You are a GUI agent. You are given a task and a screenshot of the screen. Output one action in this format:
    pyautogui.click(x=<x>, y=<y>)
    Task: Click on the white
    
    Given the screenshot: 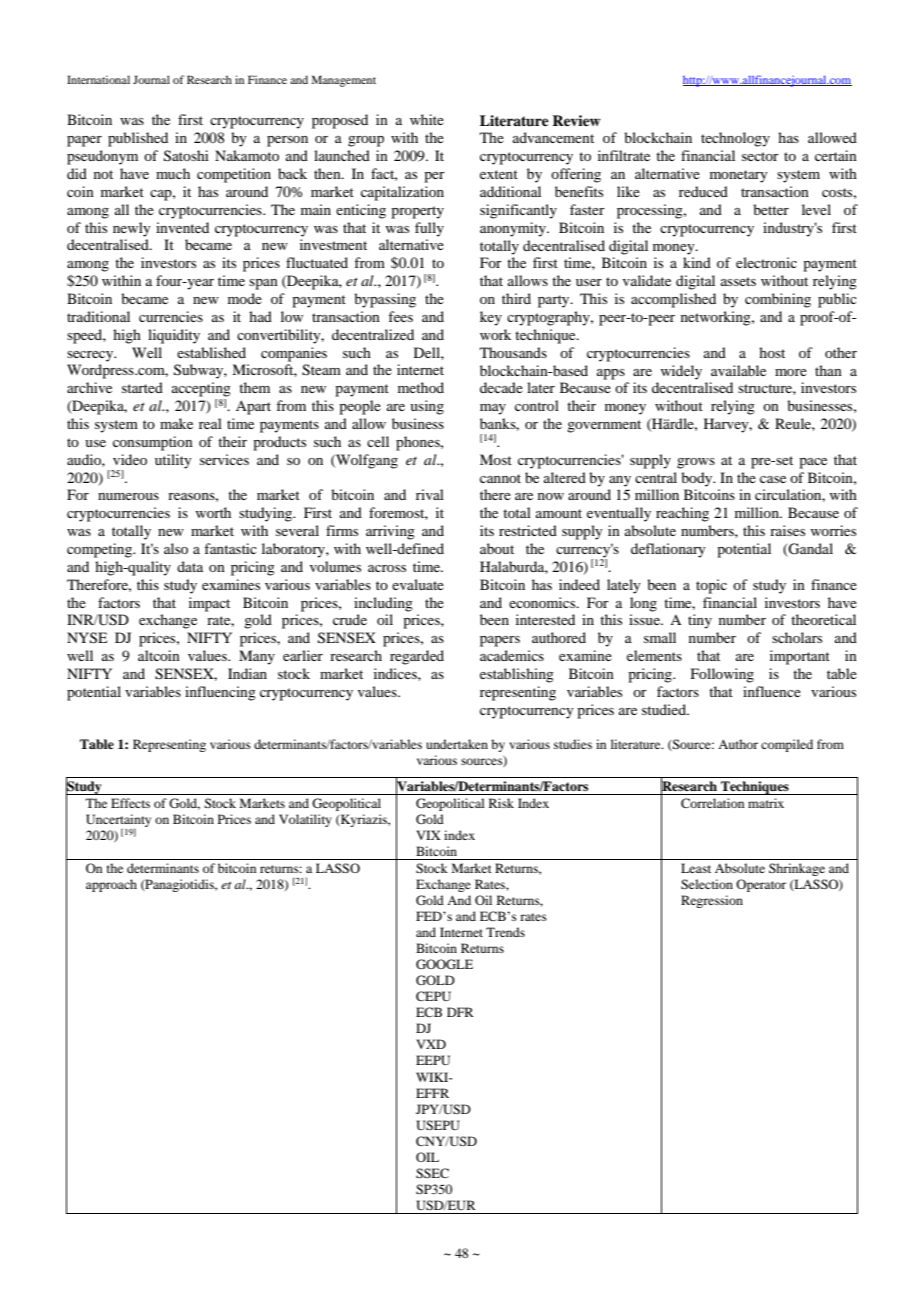 What is the action you would take?
    pyautogui.click(x=427, y=119)
